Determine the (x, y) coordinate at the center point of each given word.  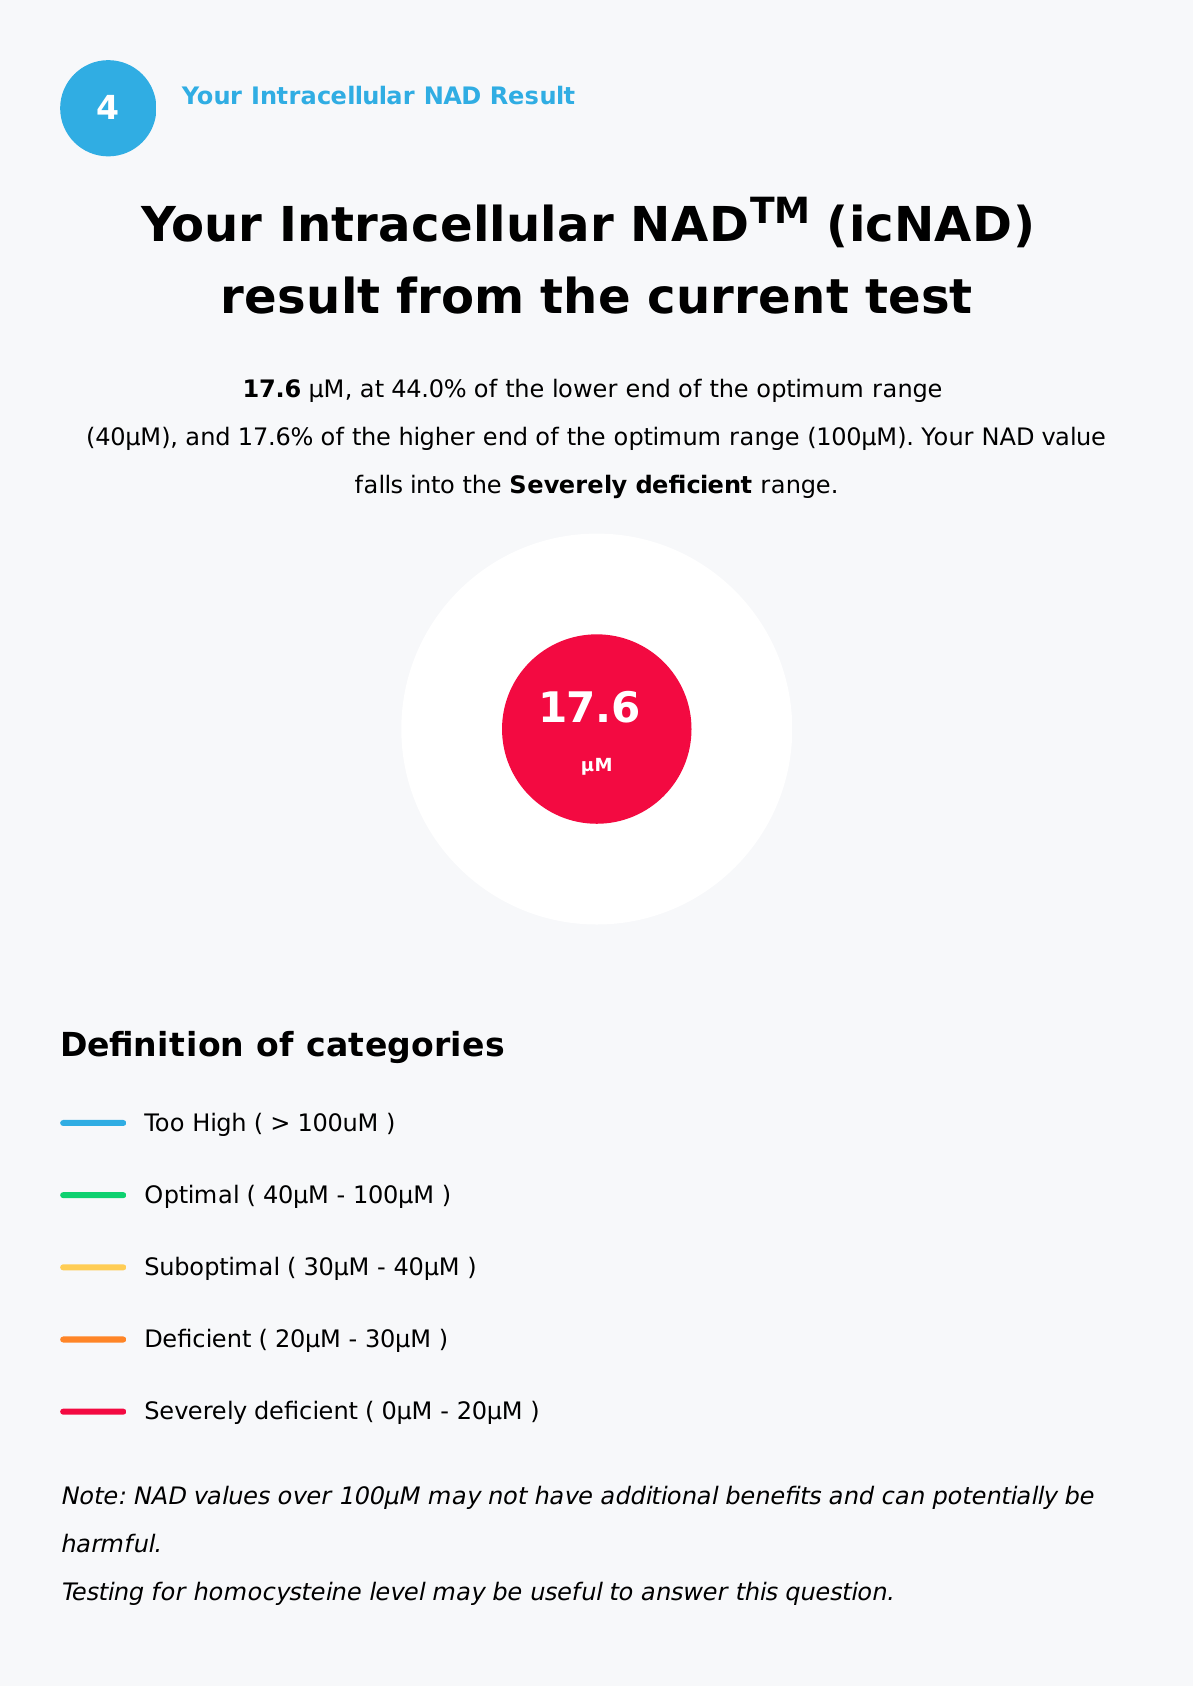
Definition (152, 1044)
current (748, 296)
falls (378, 484)
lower (586, 388)
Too (163, 1122)
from (459, 295)
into (433, 484)
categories (405, 1047)
